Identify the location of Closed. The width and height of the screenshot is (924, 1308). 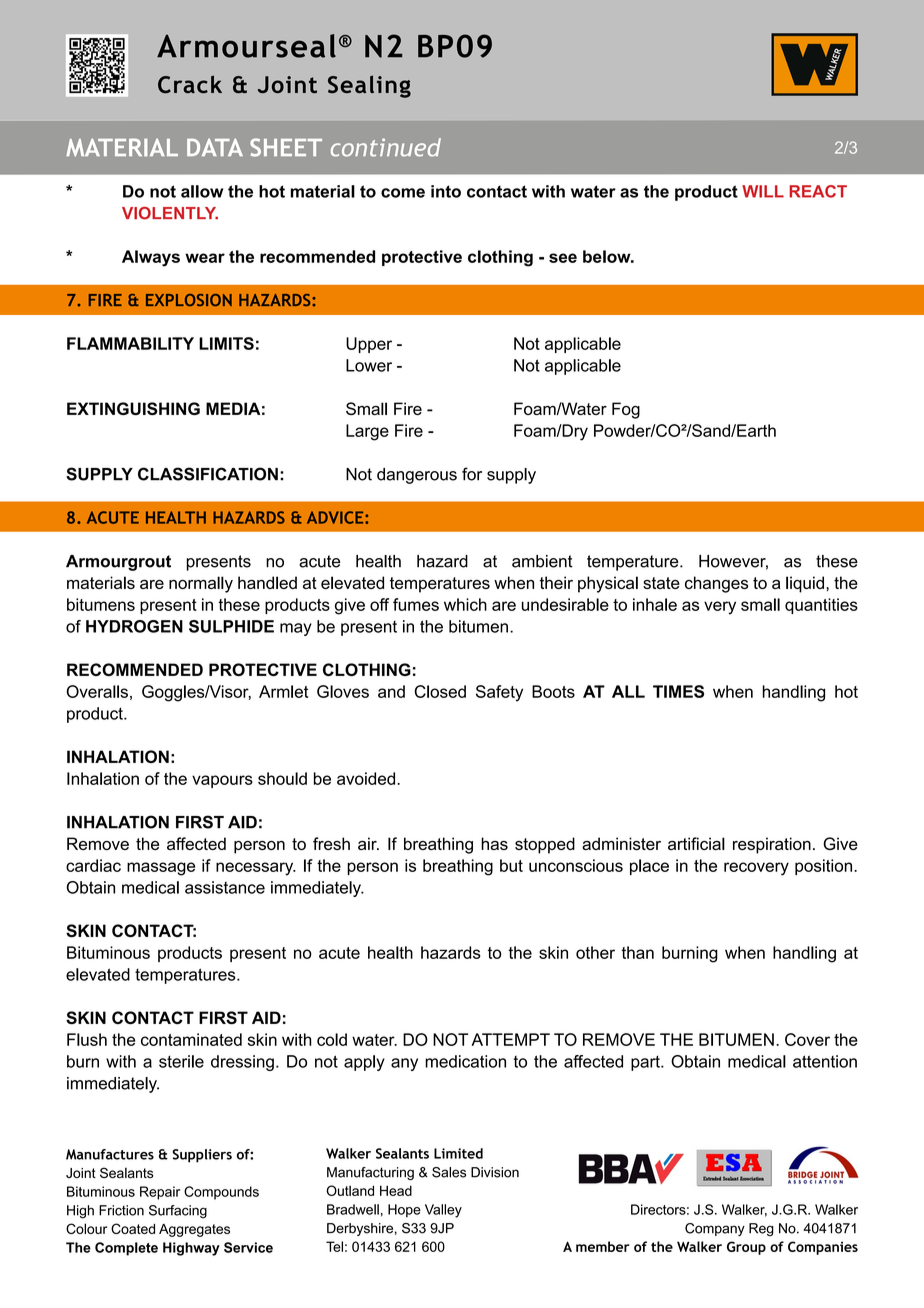
(440, 691).
